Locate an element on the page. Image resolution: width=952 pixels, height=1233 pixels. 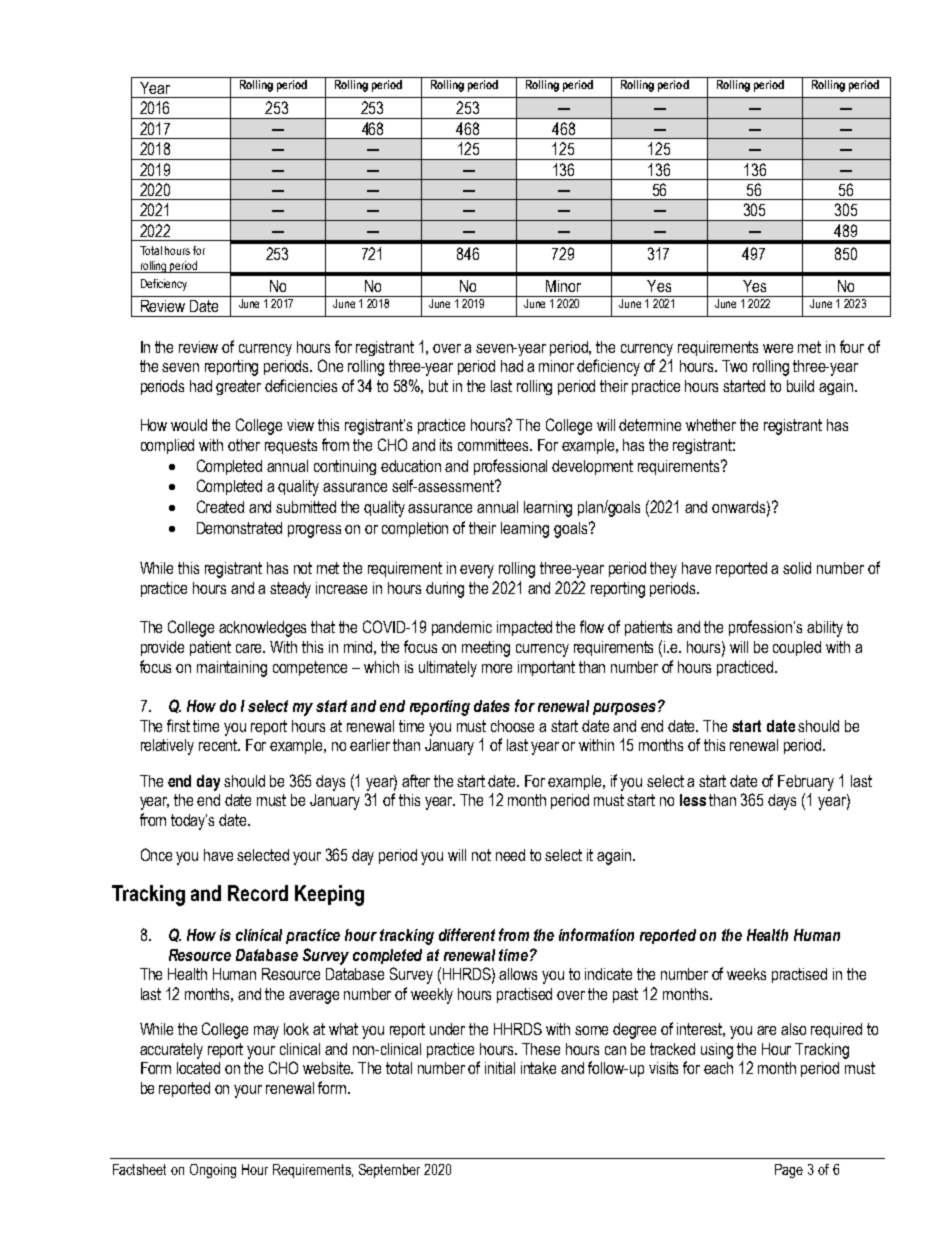
less is located at coordinates (693, 800).
